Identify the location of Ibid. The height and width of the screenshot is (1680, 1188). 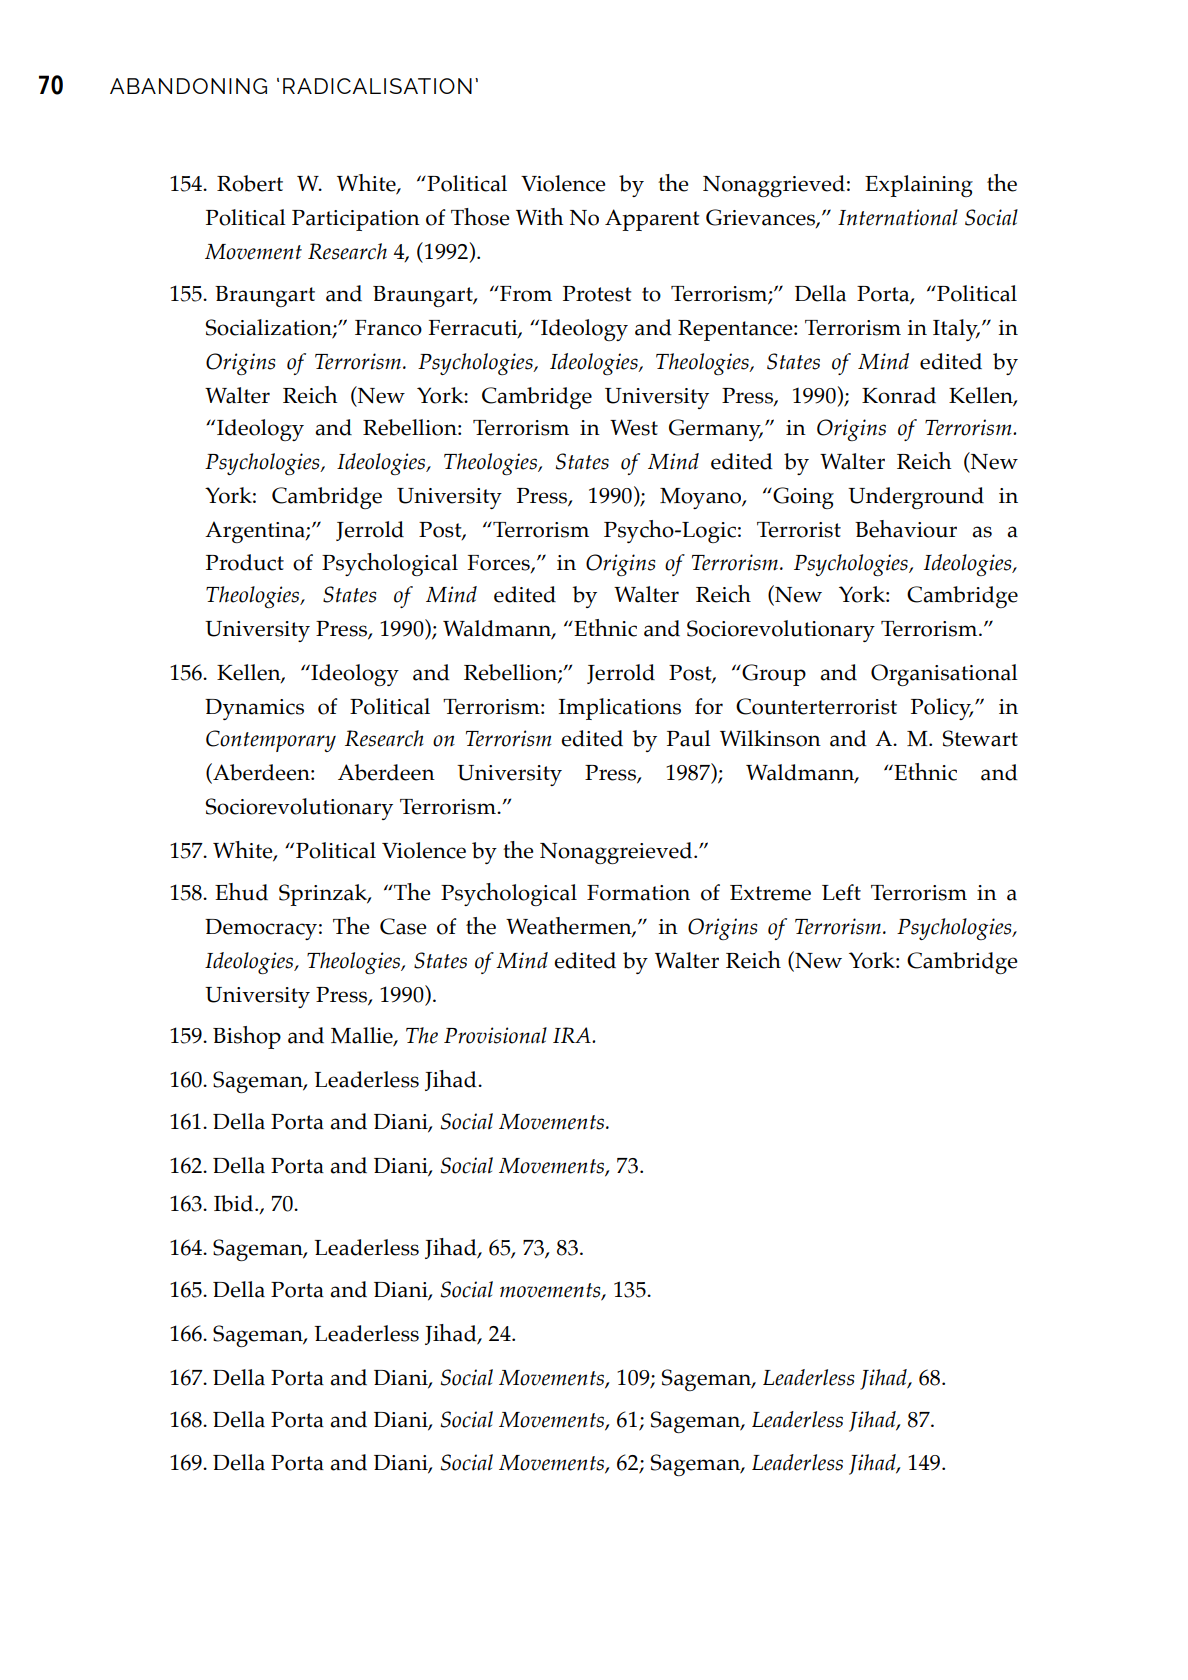
(235, 1203).
